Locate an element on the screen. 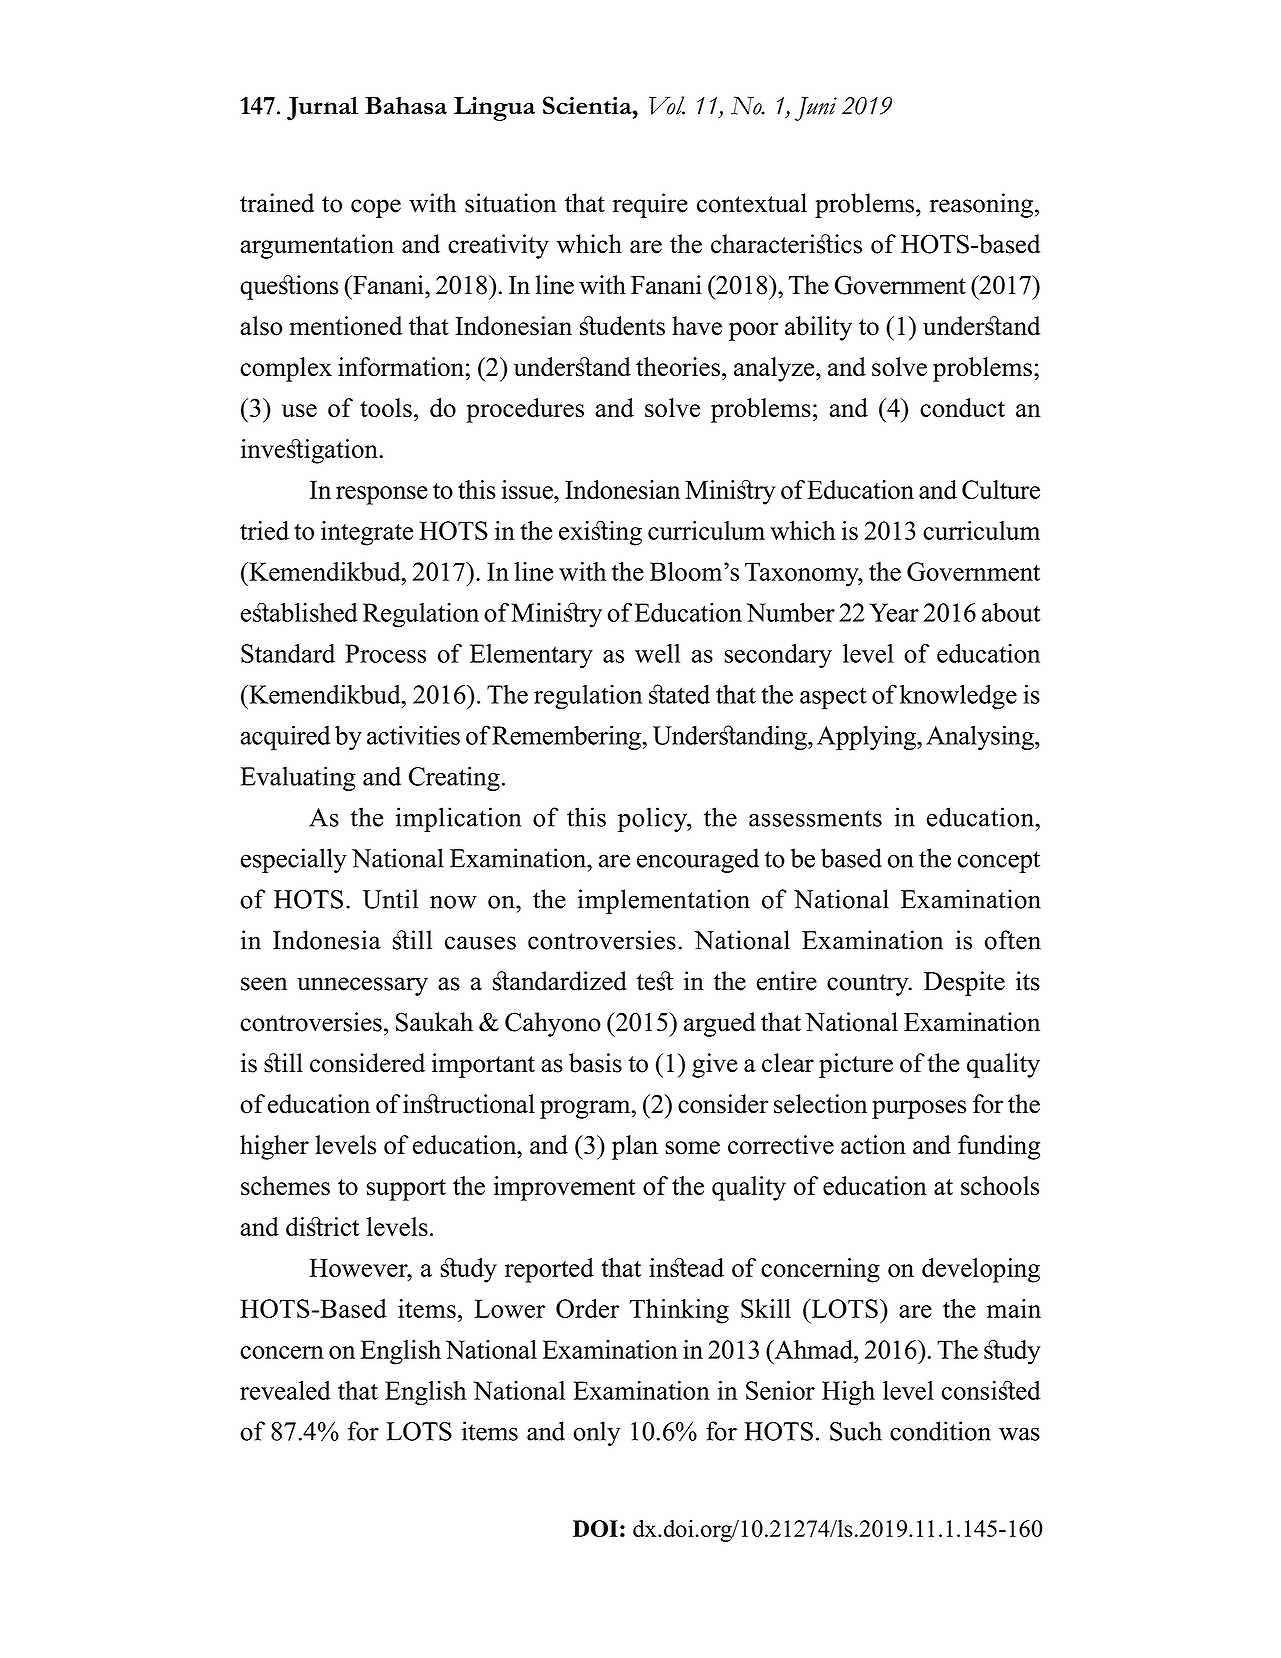 This screenshot has width=1281, height=1658. Vol is located at coordinates (667, 105).
